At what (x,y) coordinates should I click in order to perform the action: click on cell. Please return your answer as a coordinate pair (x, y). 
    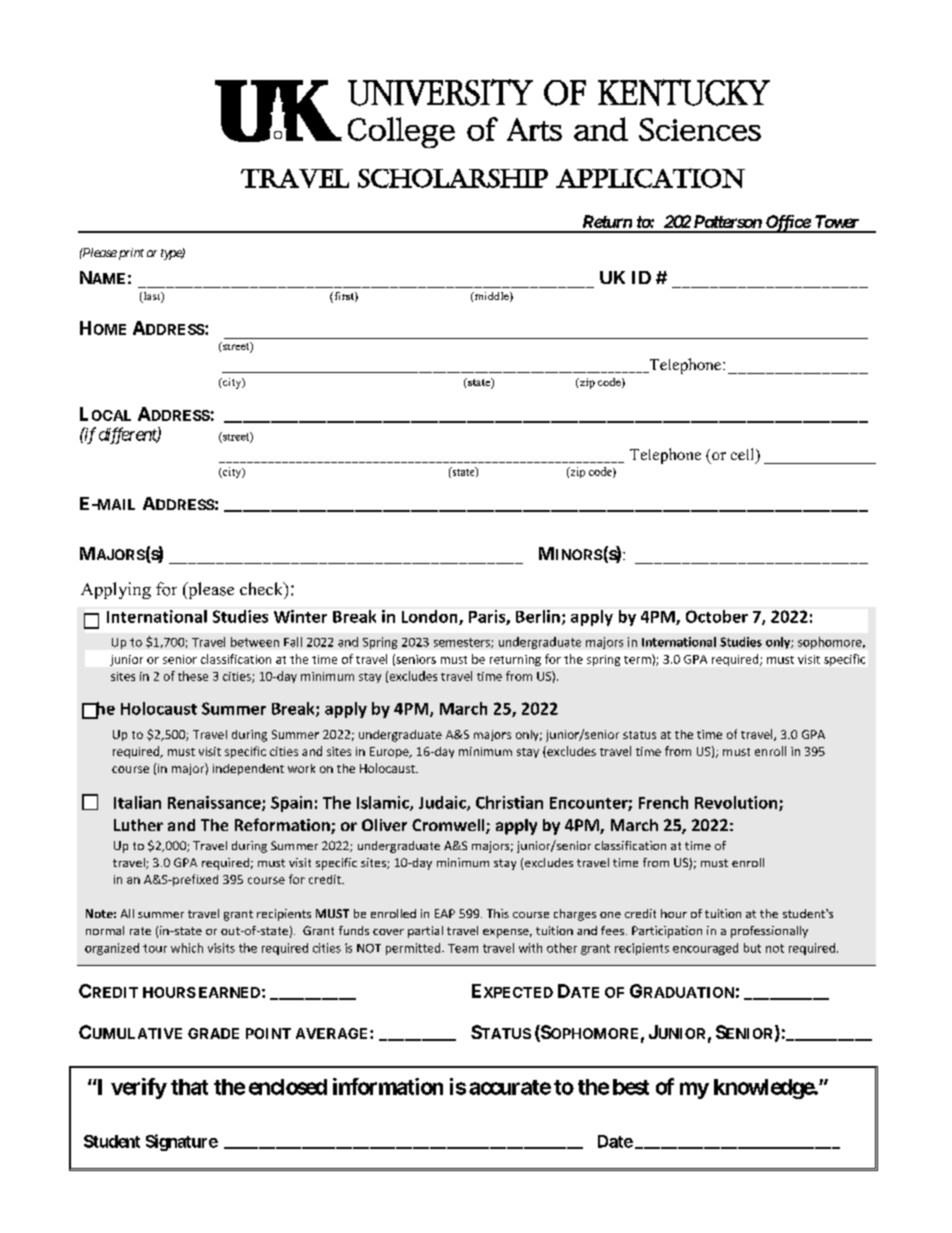
    Looking at the image, I should click on (744, 455).
